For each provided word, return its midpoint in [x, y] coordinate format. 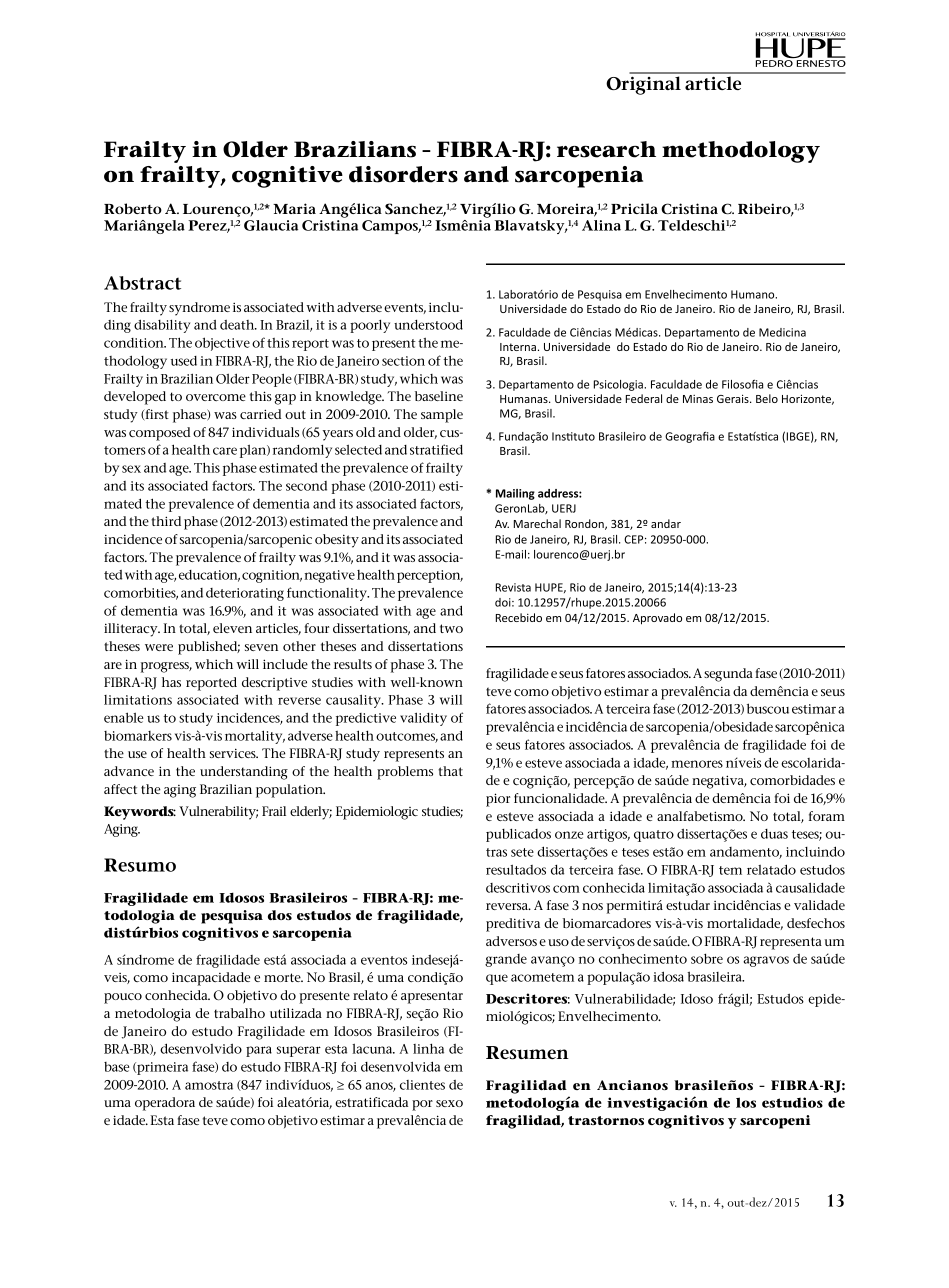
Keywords [140, 813]
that [450, 771]
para [259, 1051]
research [606, 149]
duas [774, 834]
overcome [216, 397]
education [209, 576]
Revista [513, 587]
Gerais [734, 398]
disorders [403, 174]
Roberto [133, 208]
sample [442, 416]
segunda [728, 675]
